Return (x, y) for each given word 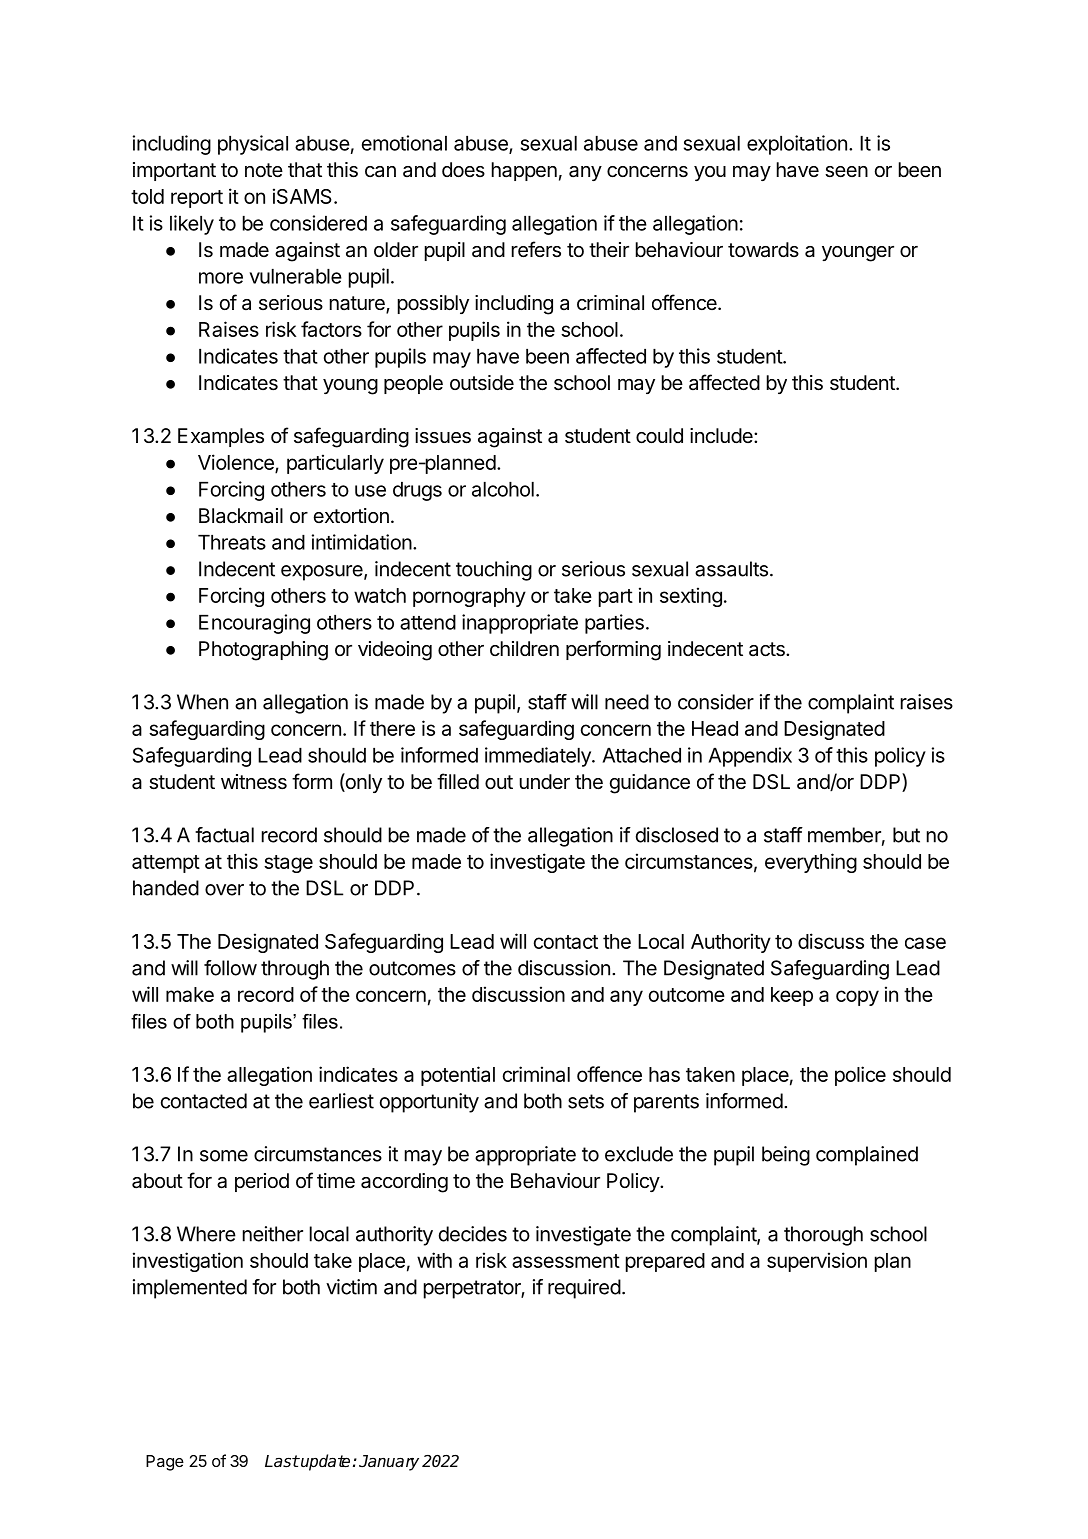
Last (282, 1461)
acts (768, 649)
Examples (221, 437)
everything (811, 863)
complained (867, 1156)
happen (524, 171)
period (262, 1182)
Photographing (263, 651)
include (722, 435)
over (224, 890)
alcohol (503, 489)
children (524, 648)
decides (473, 1234)
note (264, 170)
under (545, 781)
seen (846, 172)
